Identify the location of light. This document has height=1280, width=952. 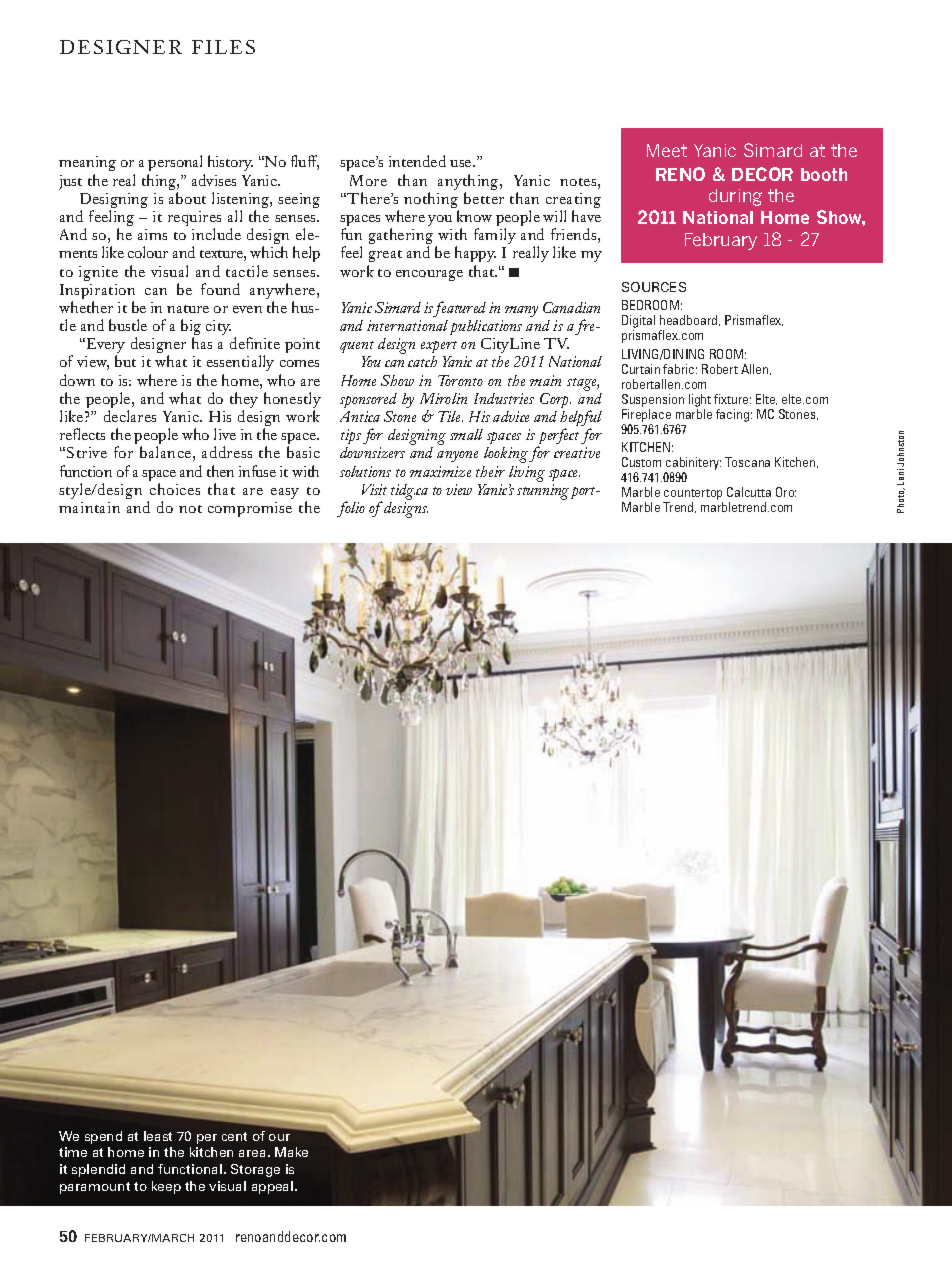
(700, 400).
